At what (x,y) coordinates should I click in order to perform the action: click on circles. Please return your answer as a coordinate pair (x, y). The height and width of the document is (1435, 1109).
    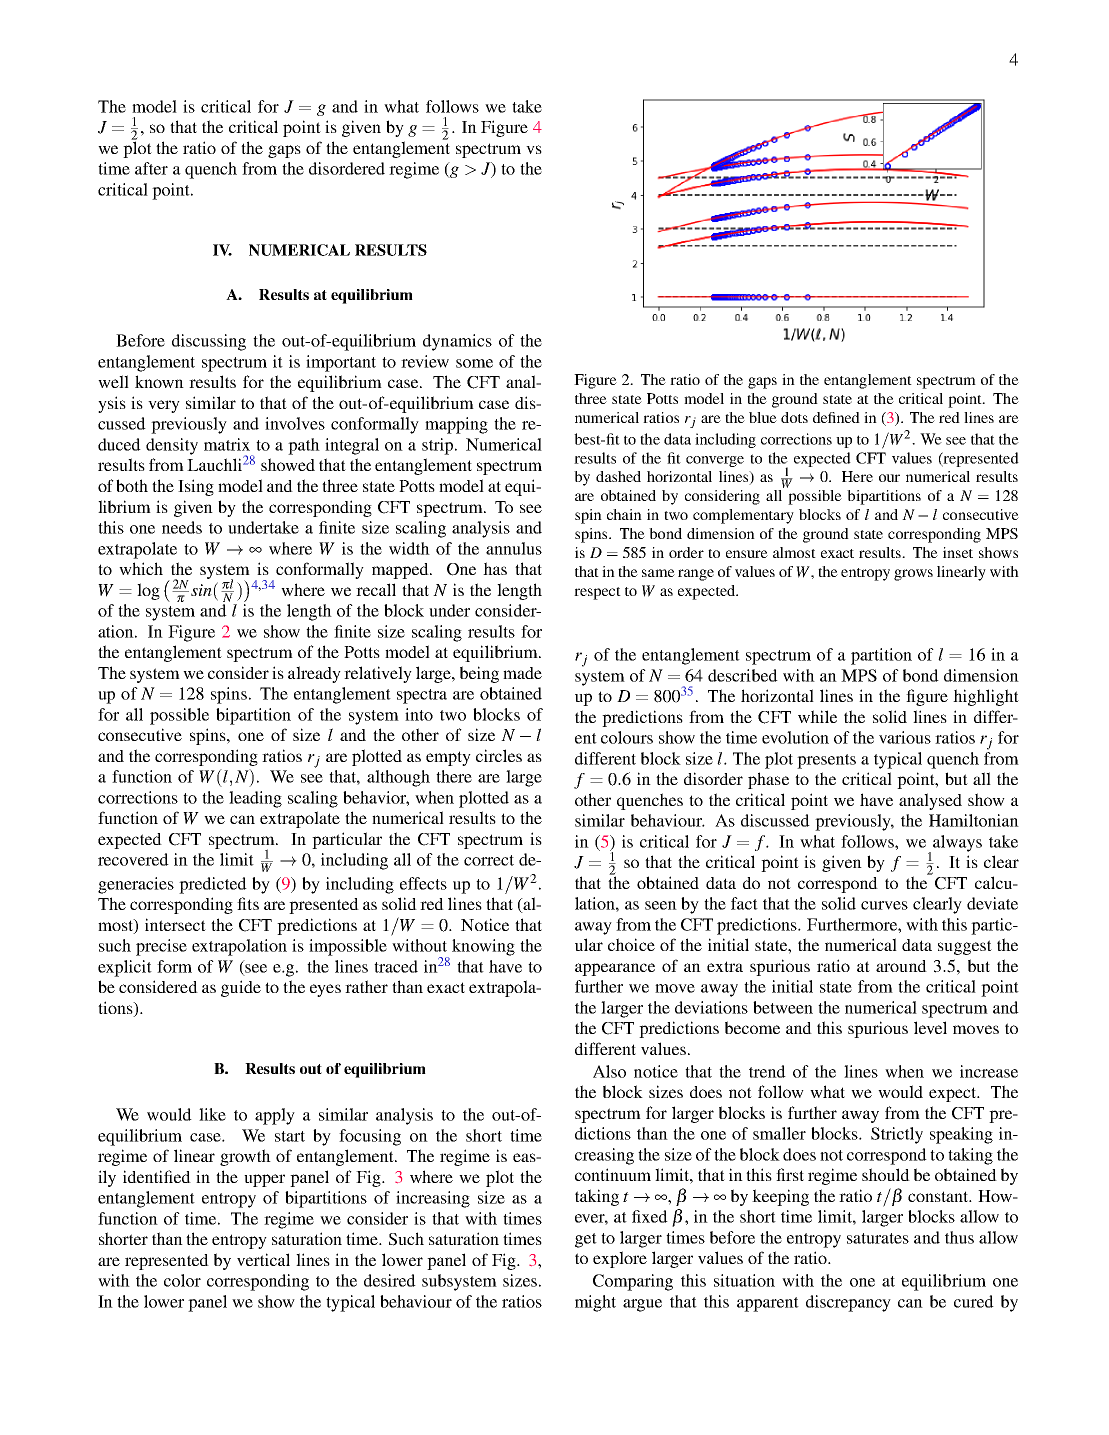
    Looking at the image, I should click on (499, 755).
